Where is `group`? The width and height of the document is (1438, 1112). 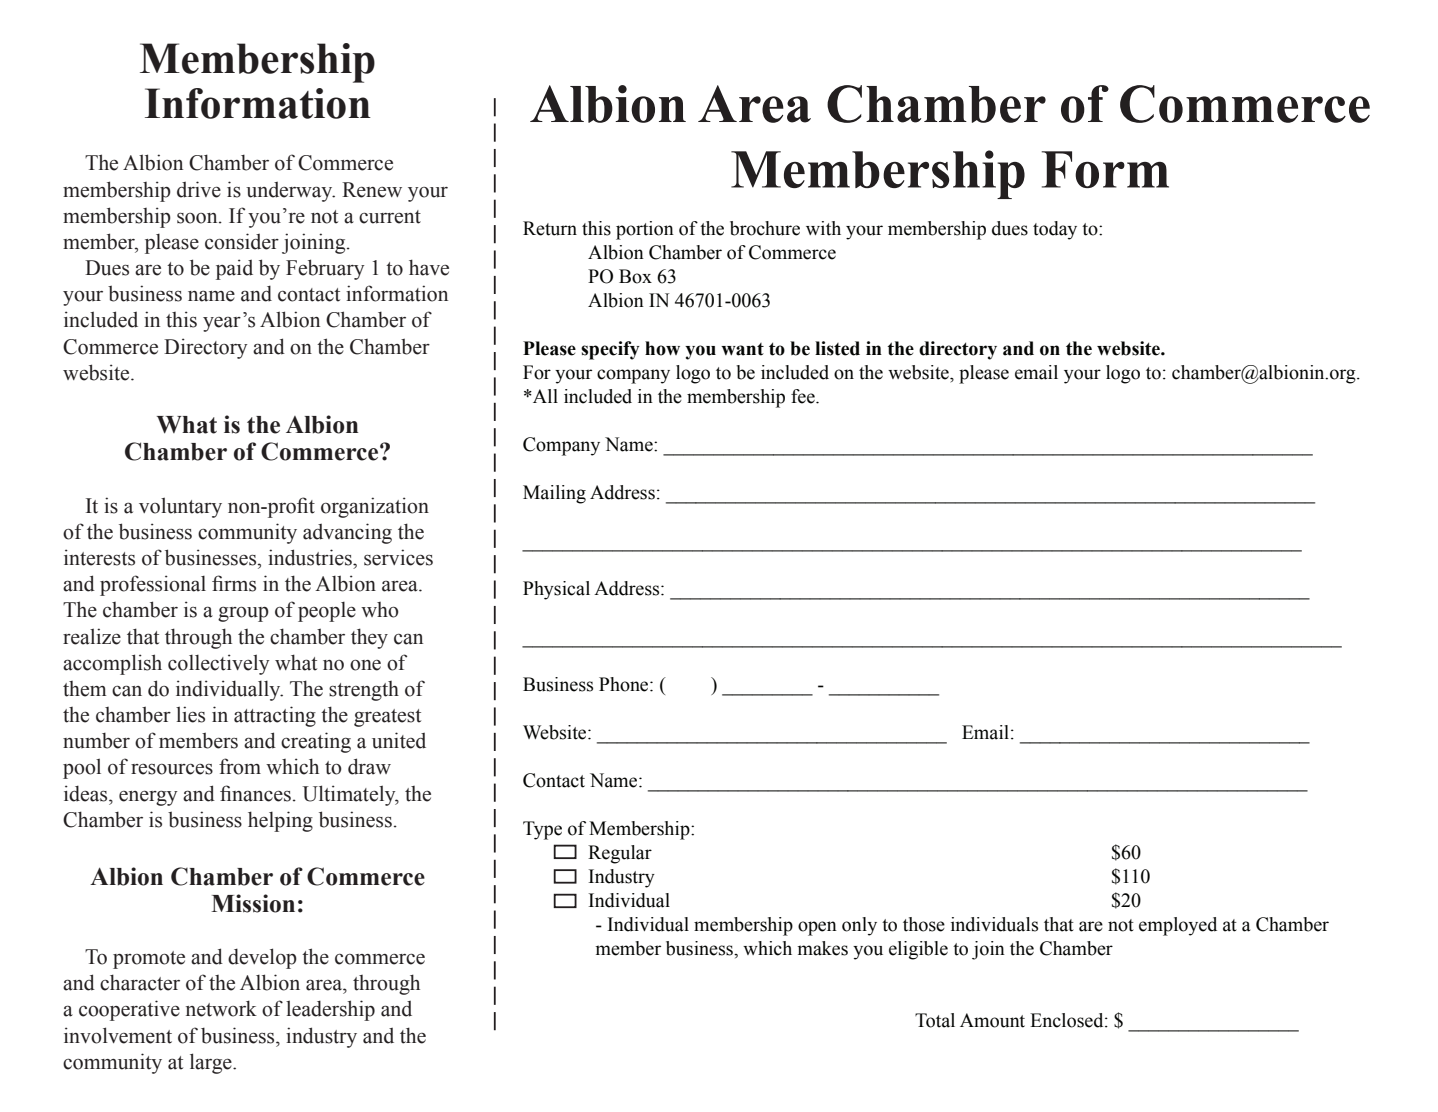 group is located at coordinates (243, 614).
